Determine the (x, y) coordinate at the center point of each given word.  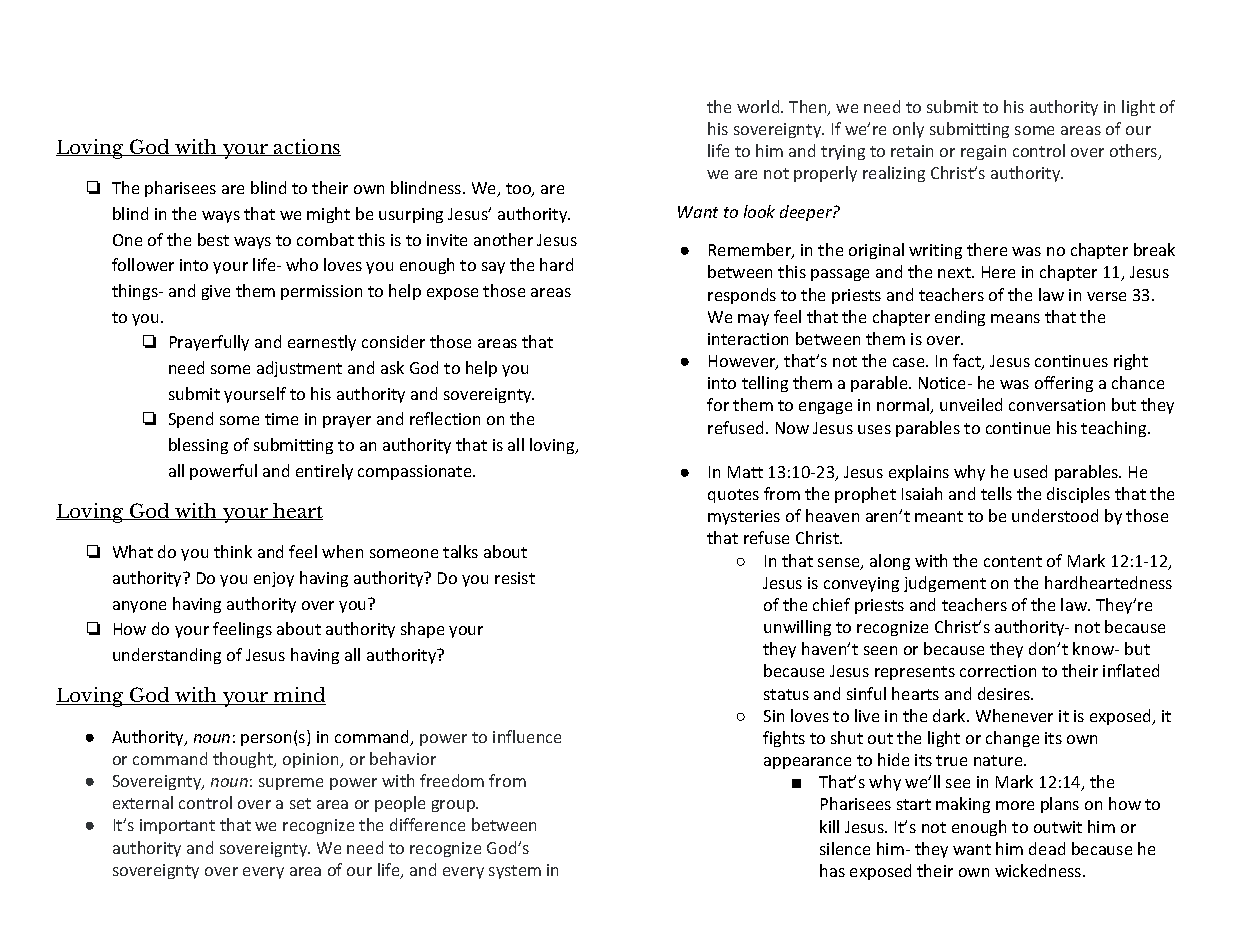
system (515, 872)
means (1015, 318)
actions (306, 147)
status (786, 694)
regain (983, 152)
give (216, 292)
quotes (733, 496)
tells (996, 493)
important (177, 826)
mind (299, 696)
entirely (324, 472)
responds (742, 296)
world (759, 106)
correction (998, 671)
